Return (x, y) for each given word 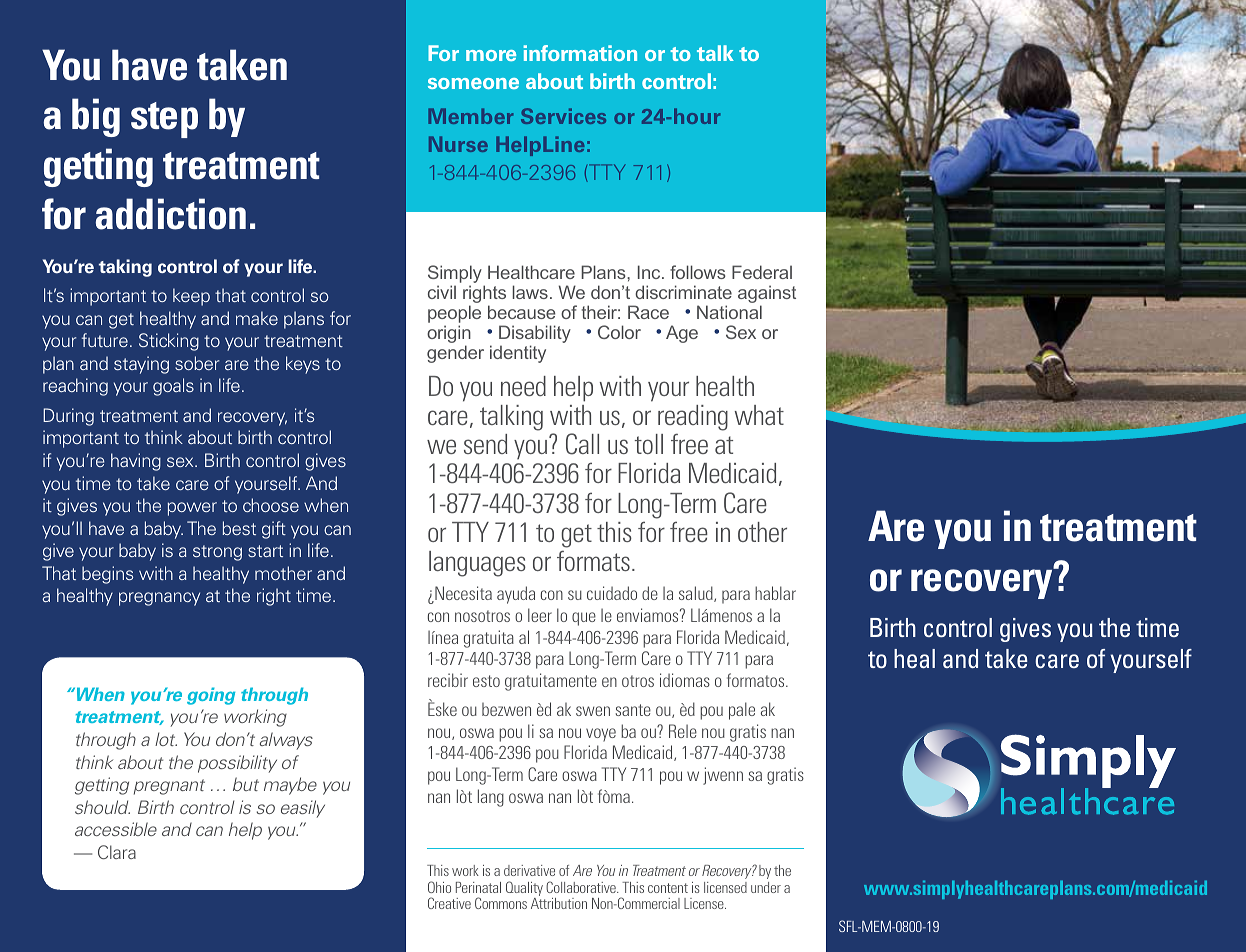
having (136, 462)
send (485, 444)
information (580, 53)
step (164, 120)
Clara (117, 852)
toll (648, 444)
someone (473, 83)
